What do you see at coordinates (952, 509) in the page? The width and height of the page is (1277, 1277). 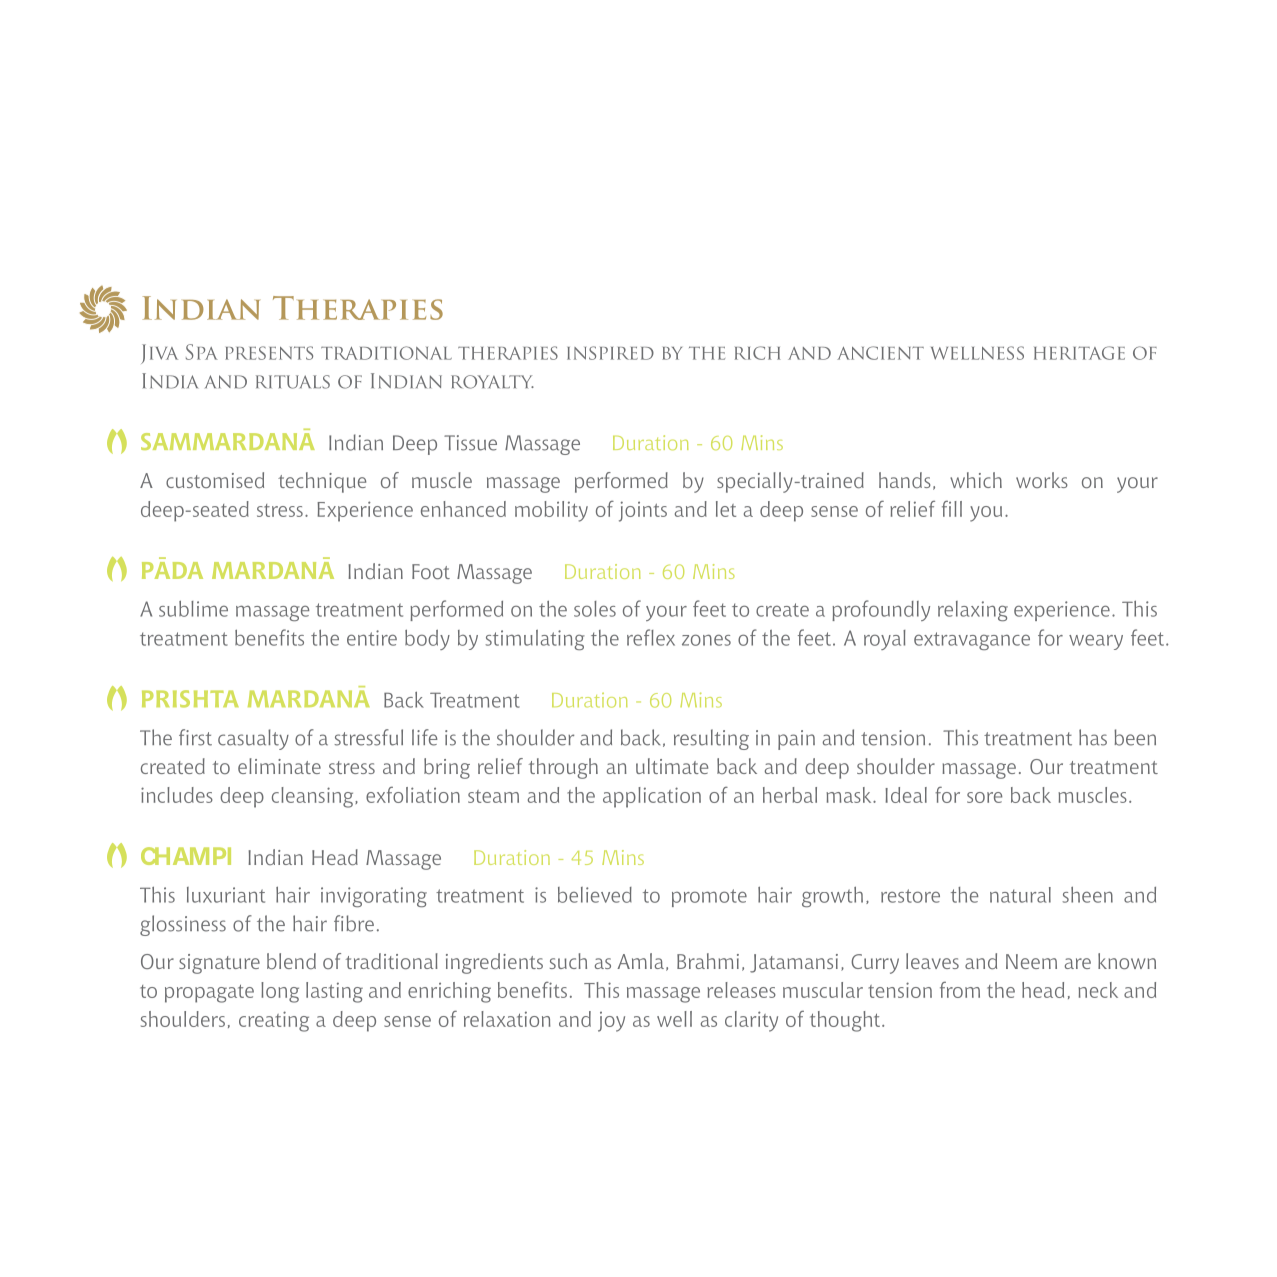 I see `fill` at bounding box center [952, 509].
